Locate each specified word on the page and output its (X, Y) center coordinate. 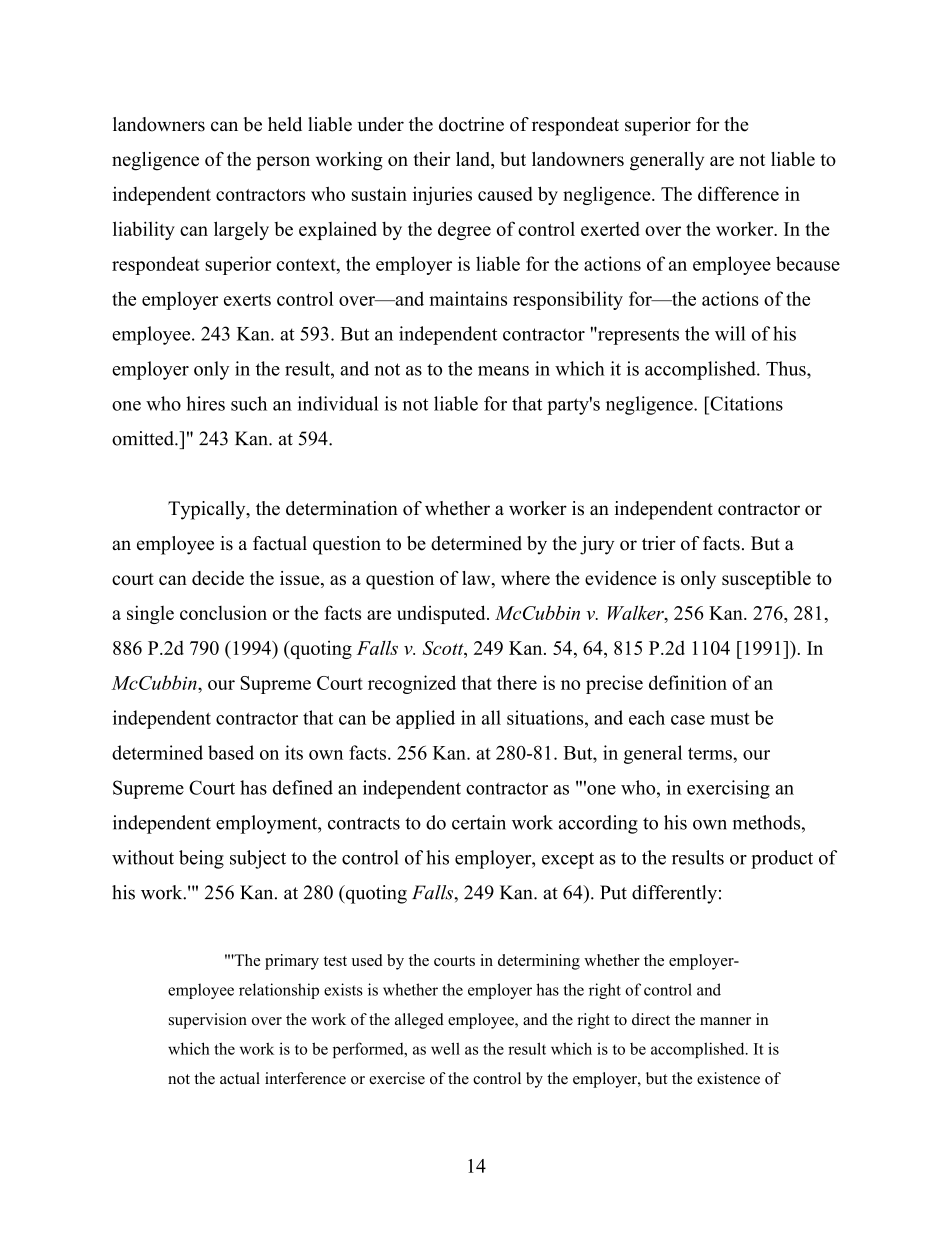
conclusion (223, 612)
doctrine (471, 124)
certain (479, 822)
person (283, 163)
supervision (208, 1021)
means (503, 371)
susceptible (766, 580)
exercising (728, 789)
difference (738, 193)
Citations (745, 403)
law (477, 579)
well (445, 1048)
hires (205, 403)
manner (725, 1021)
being (201, 859)
